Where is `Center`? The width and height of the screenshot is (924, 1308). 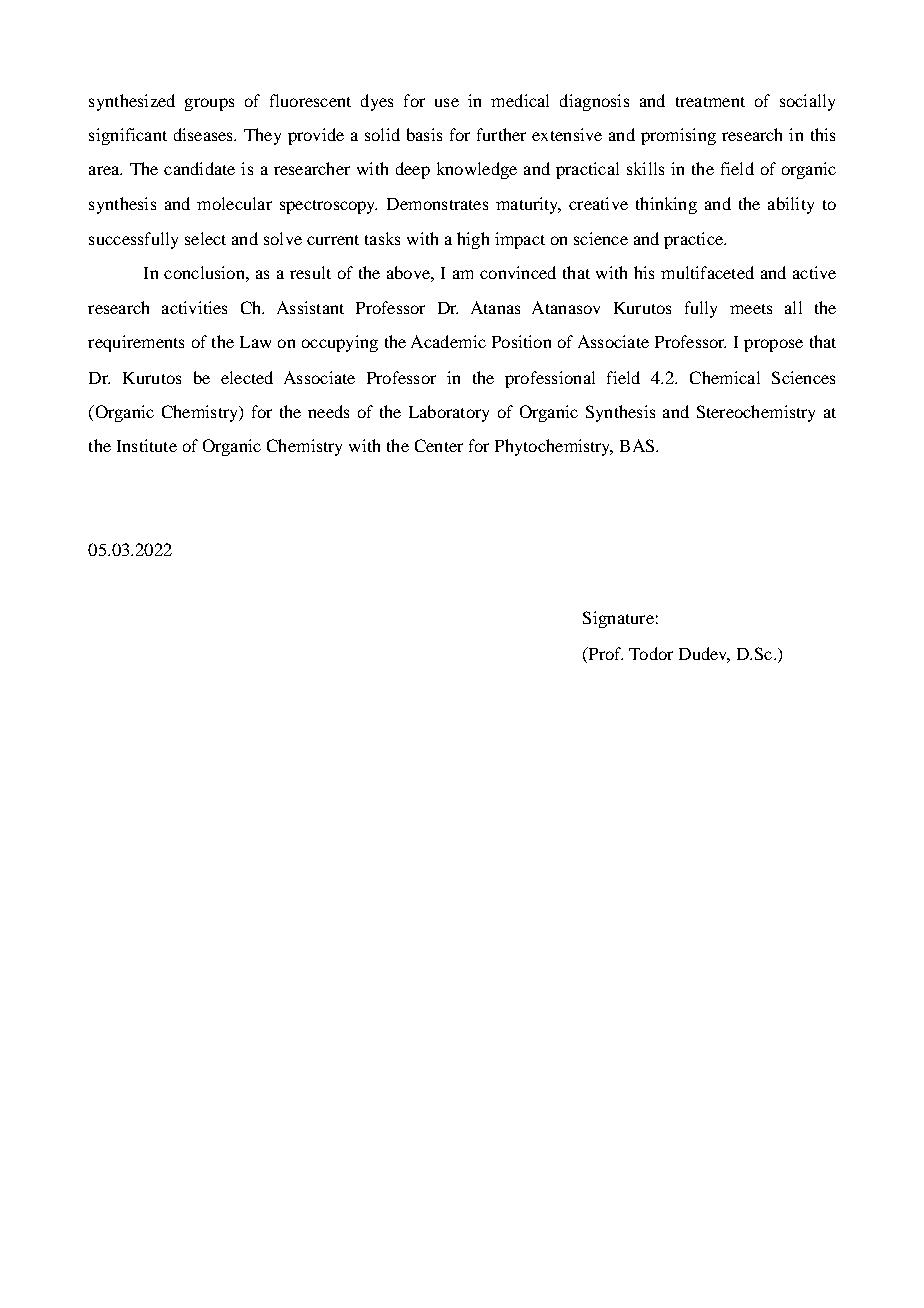 Center is located at coordinates (439, 445).
